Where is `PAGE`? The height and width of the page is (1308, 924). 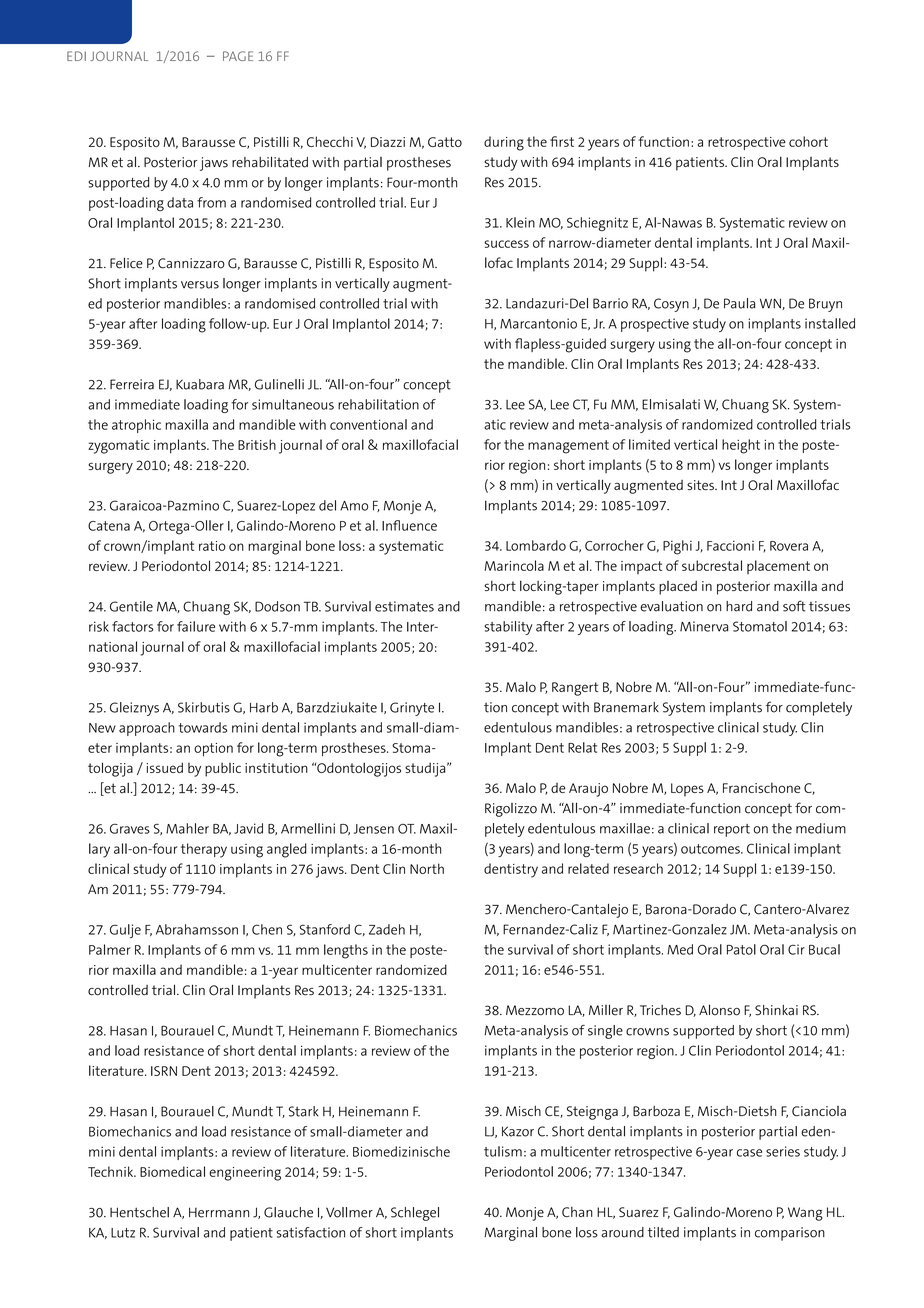
PAGE is located at coordinates (238, 56).
